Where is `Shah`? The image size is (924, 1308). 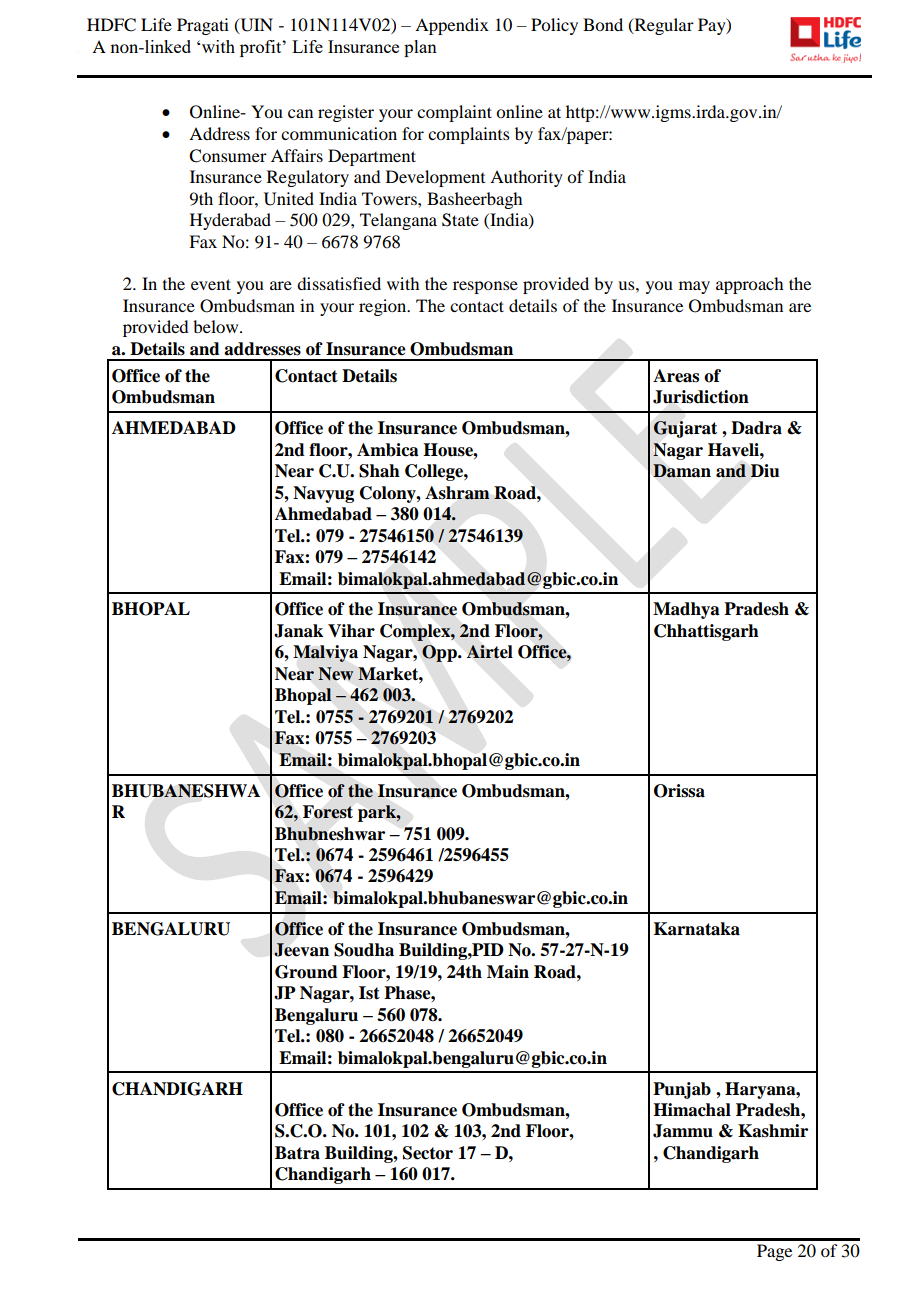 Shah is located at coordinates (379, 471).
